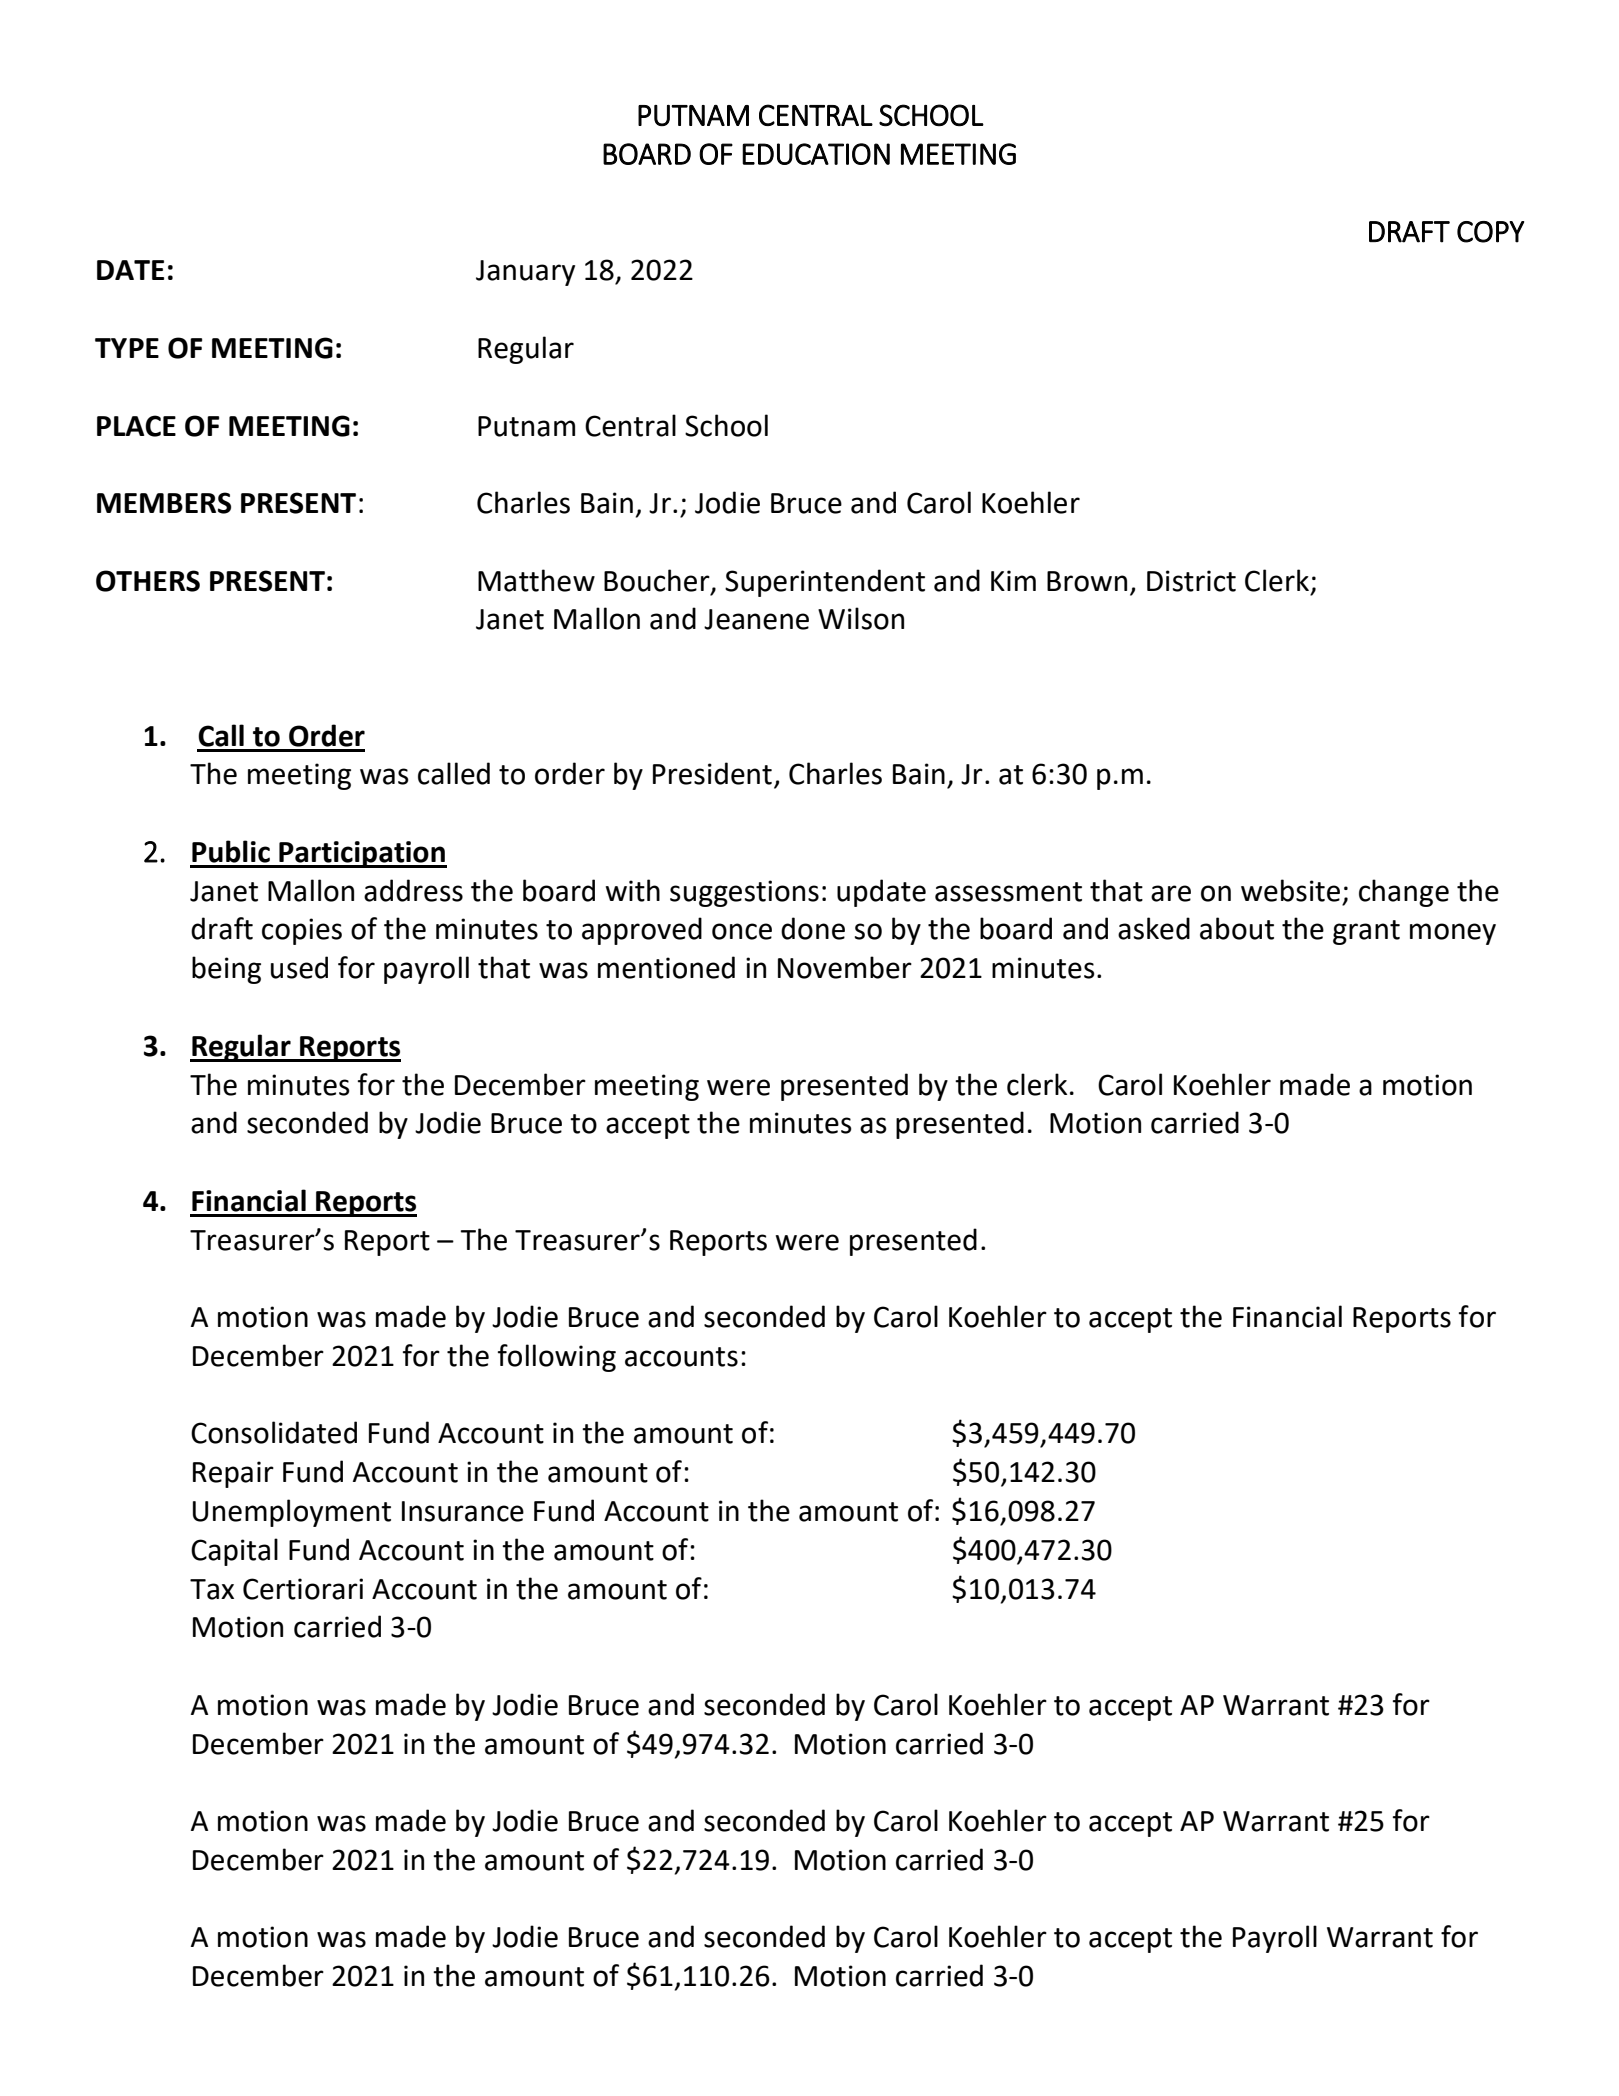 Image resolution: width=1619 pixels, height=2096 pixels. Describe the element at coordinates (744, 893) in the image. I see `suggestions` at that location.
